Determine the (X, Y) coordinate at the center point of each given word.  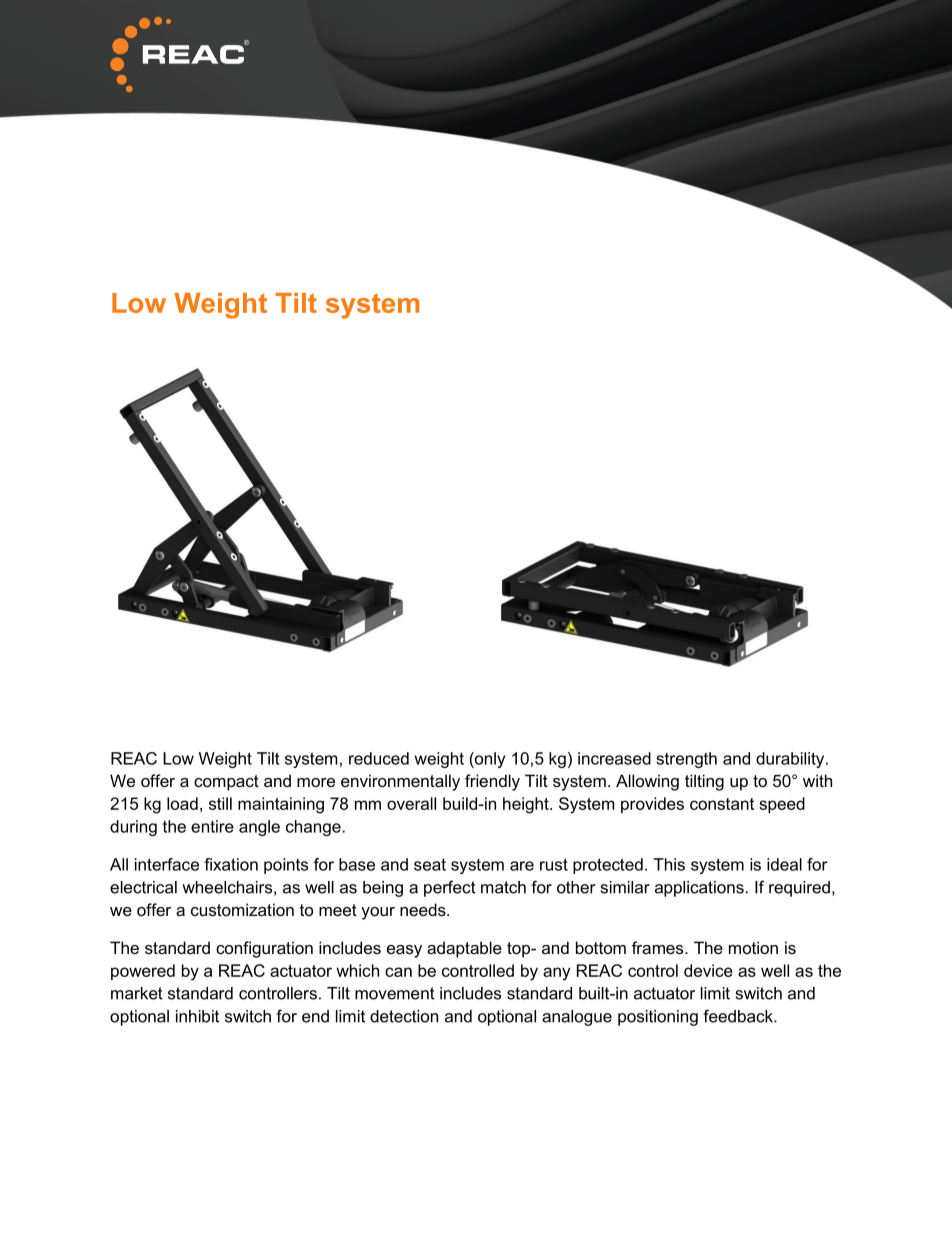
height (527, 805)
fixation (231, 864)
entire (212, 826)
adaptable (464, 949)
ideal (784, 864)
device (708, 970)
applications (699, 889)
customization (242, 909)
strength (686, 760)
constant (722, 804)
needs (424, 909)
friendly (492, 782)
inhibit (197, 1016)
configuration (264, 949)
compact (226, 783)
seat (430, 865)
